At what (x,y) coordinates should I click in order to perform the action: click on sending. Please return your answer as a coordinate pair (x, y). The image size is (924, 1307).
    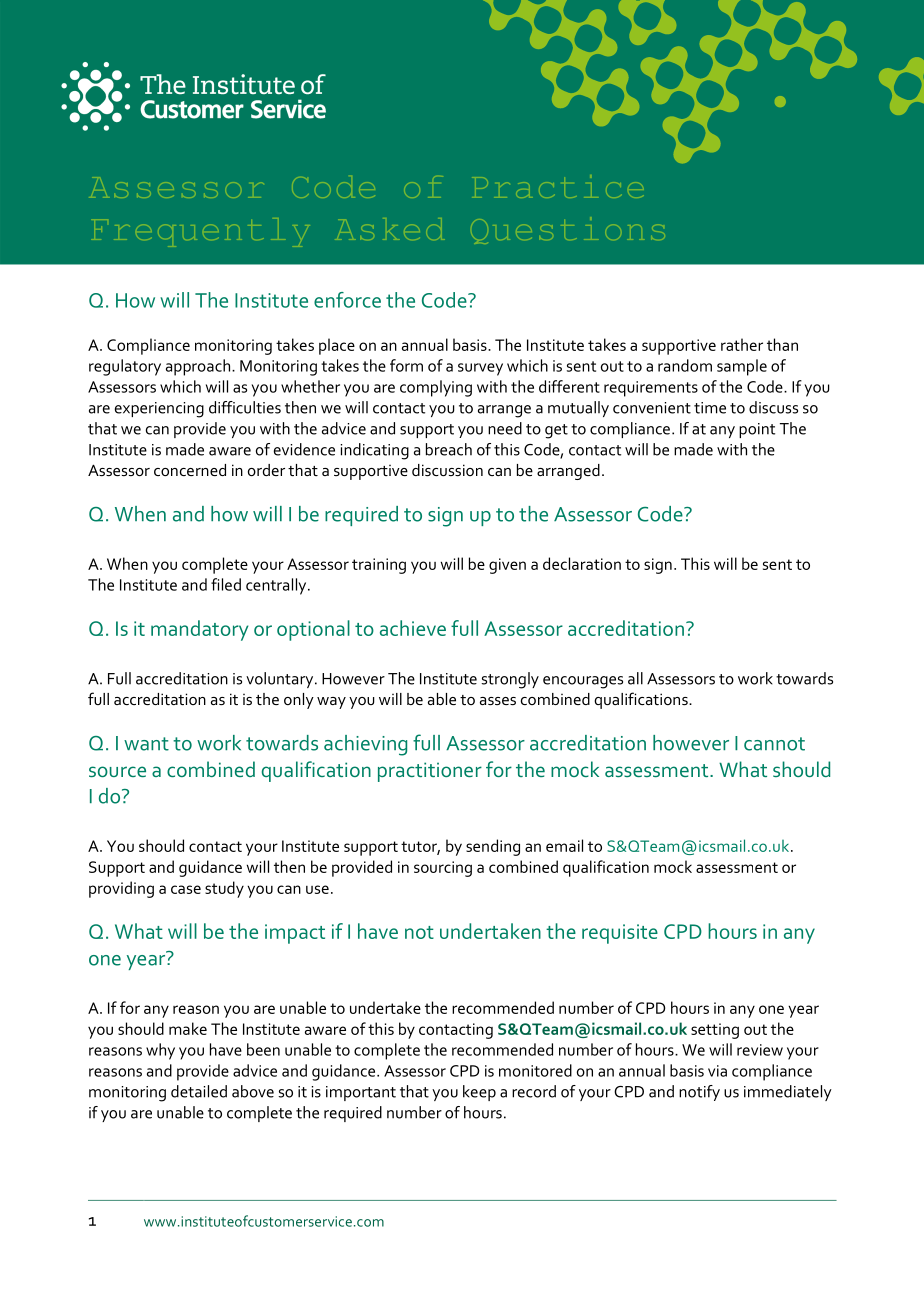
    Looking at the image, I should click on (493, 847).
